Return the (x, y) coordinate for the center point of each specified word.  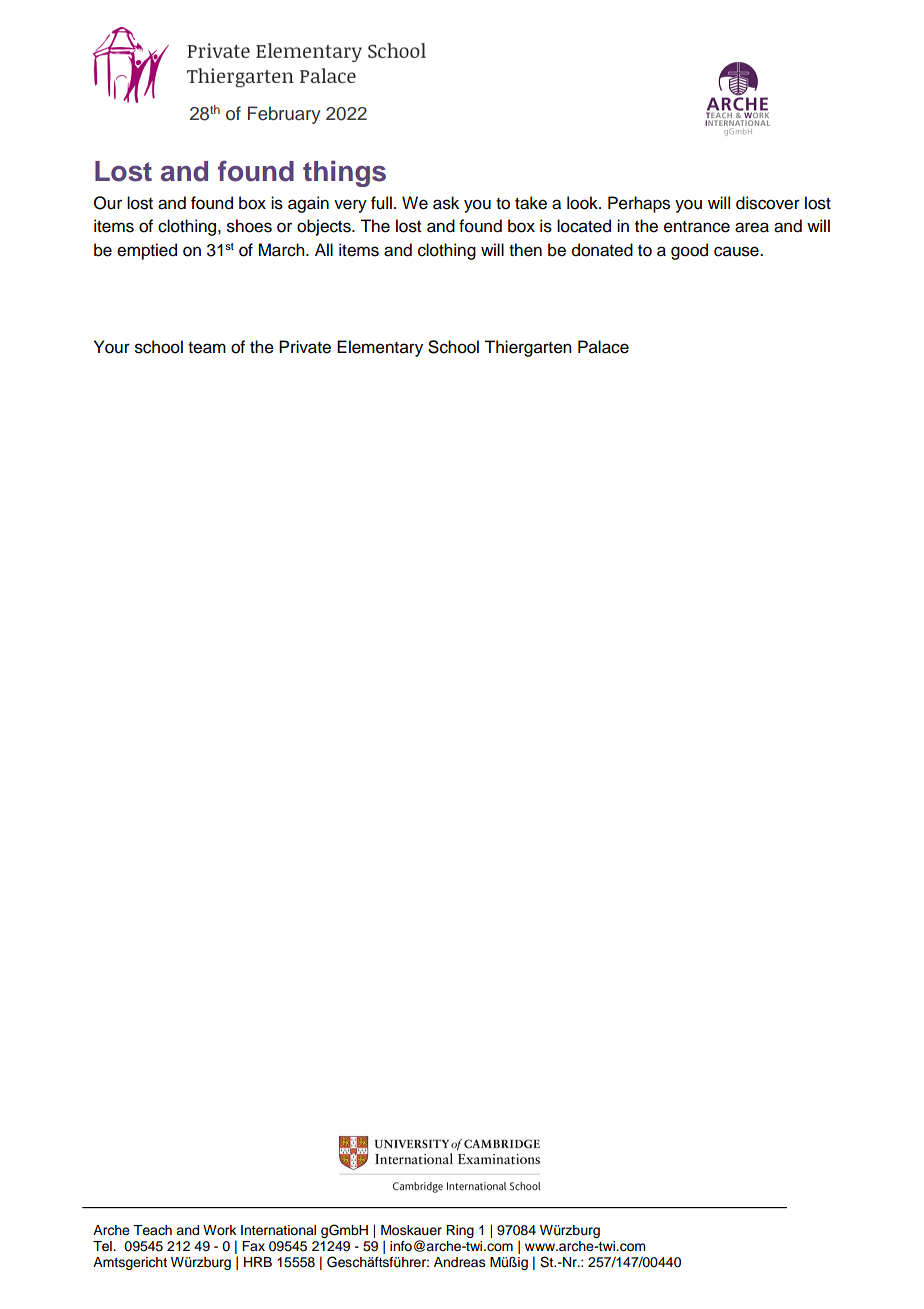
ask (446, 203)
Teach (152, 1230)
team (207, 348)
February (284, 115)
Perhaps (639, 204)
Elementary (380, 348)
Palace (603, 347)
